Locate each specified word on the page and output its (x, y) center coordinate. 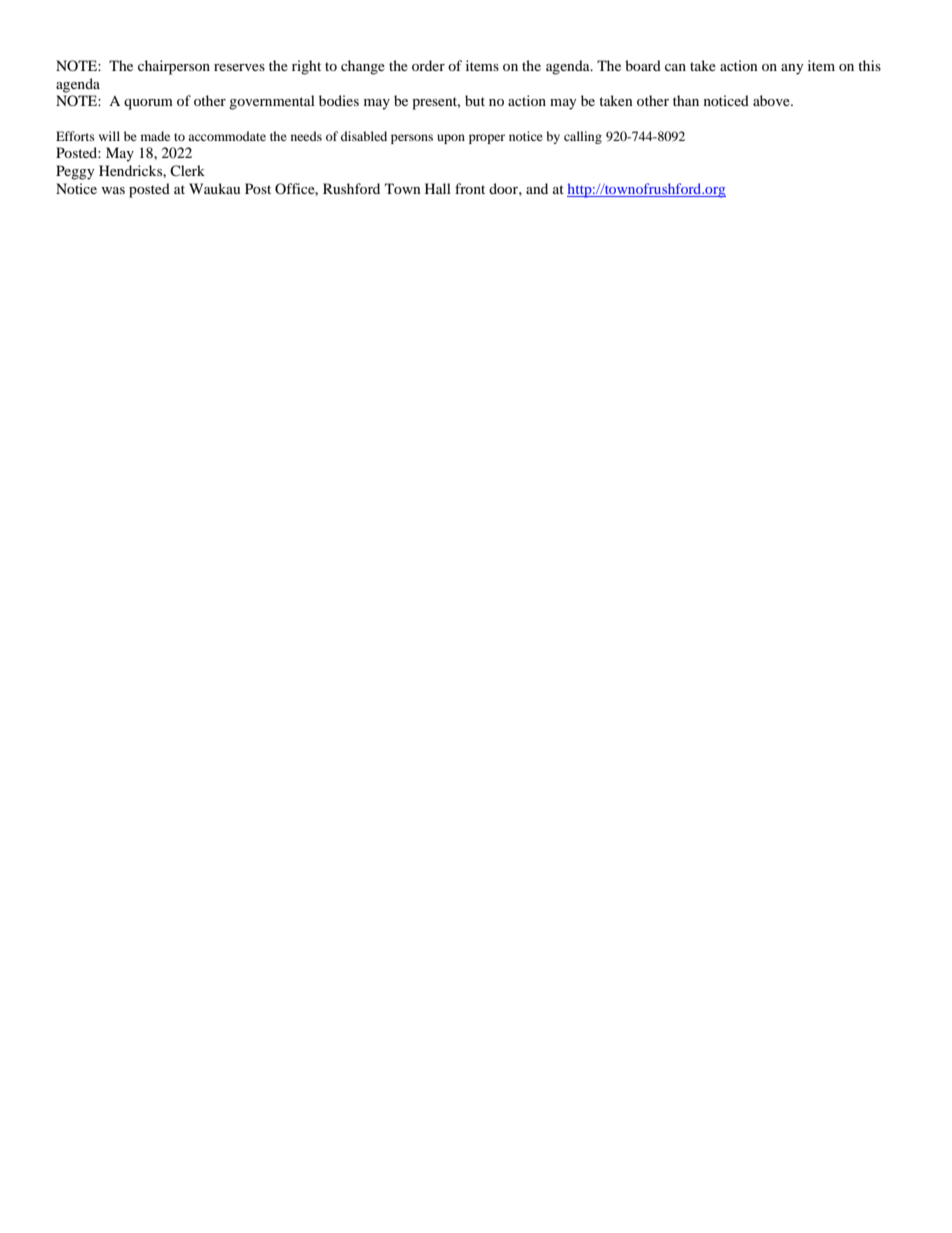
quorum (148, 104)
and (537, 188)
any (792, 69)
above (772, 100)
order (428, 65)
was (113, 190)
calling (583, 137)
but (475, 100)
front (470, 188)
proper (487, 139)
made (155, 136)
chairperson (174, 67)
